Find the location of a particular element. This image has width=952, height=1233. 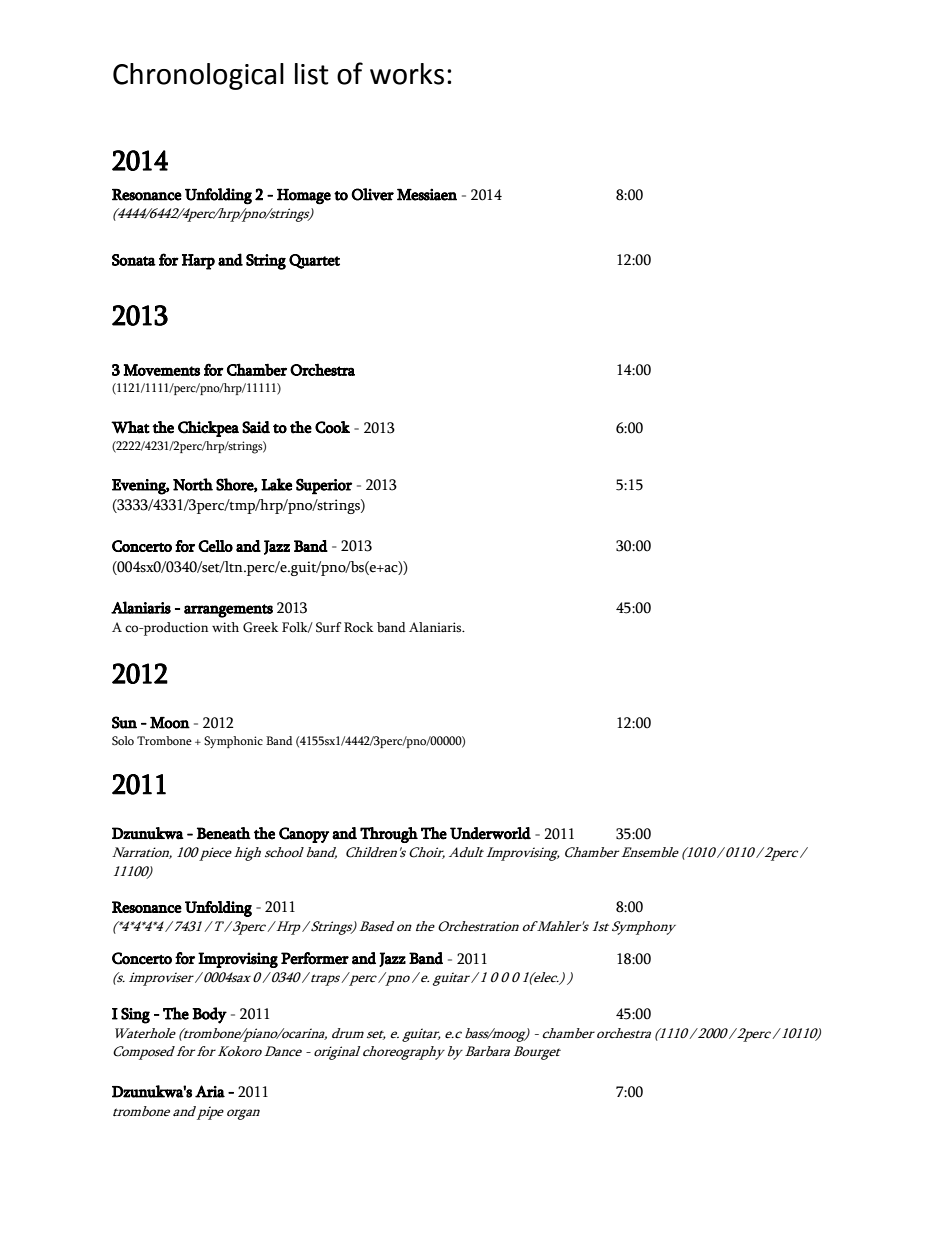

Performer is located at coordinates (315, 958).
